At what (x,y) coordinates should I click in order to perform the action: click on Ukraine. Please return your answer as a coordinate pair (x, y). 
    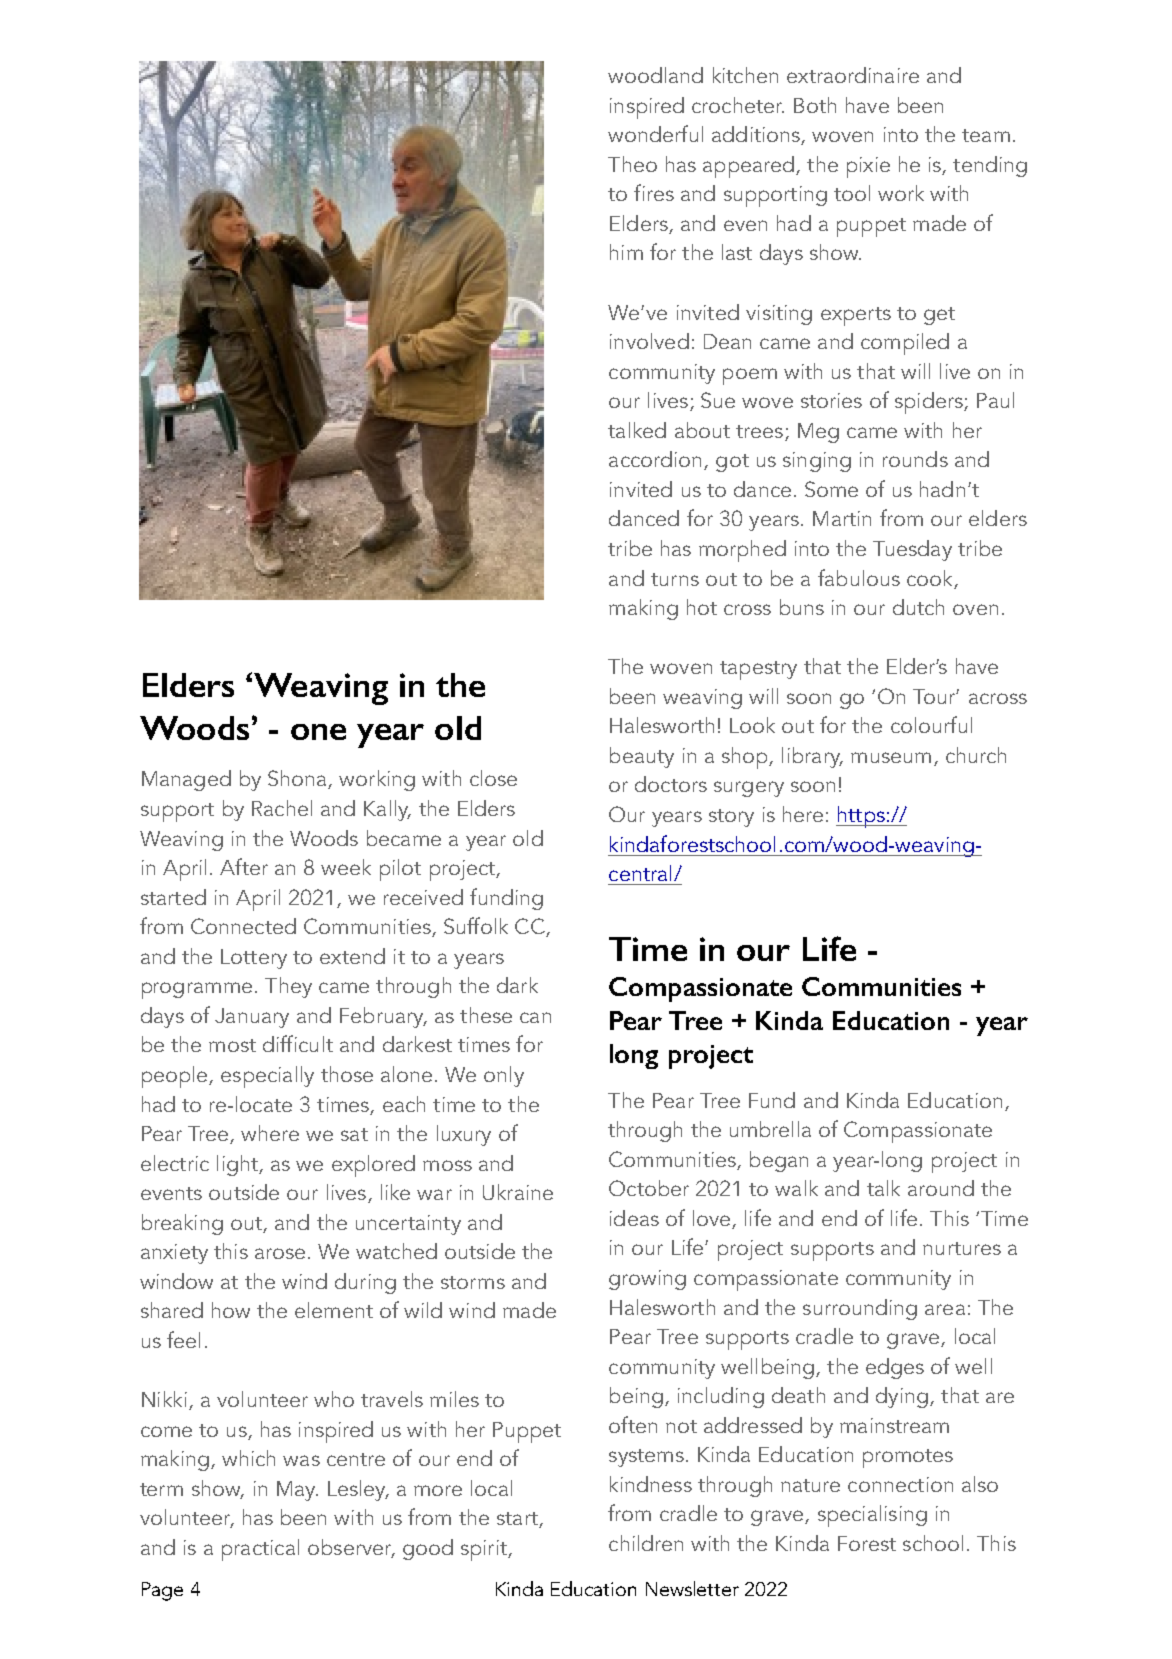
    Looking at the image, I should click on (518, 1192).
